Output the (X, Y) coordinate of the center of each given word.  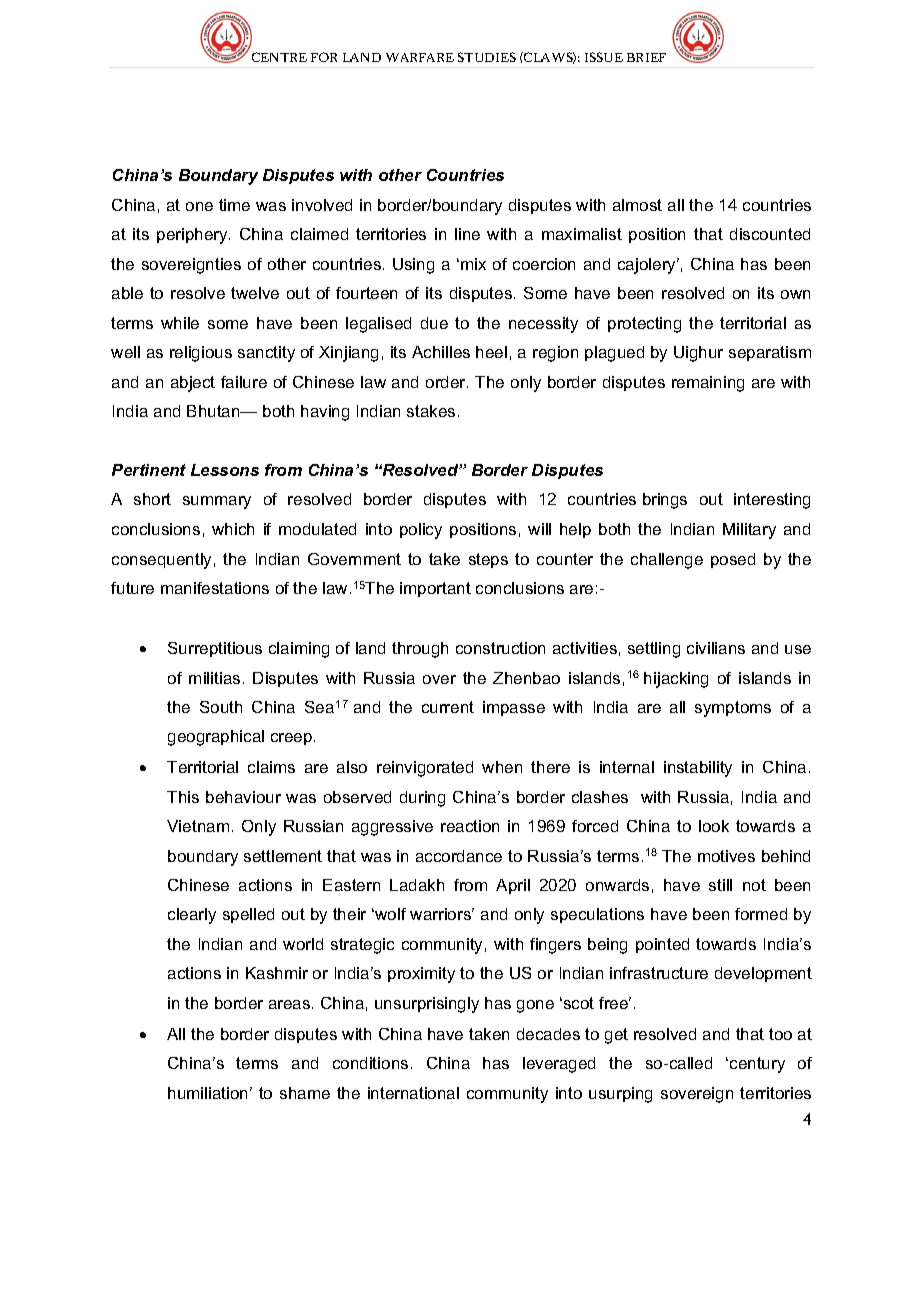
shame (305, 1093)
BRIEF (646, 57)
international (413, 1093)
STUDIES (487, 57)
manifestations (215, 588)
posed (733, 560)
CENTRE (279, 57)
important (435, 589)
